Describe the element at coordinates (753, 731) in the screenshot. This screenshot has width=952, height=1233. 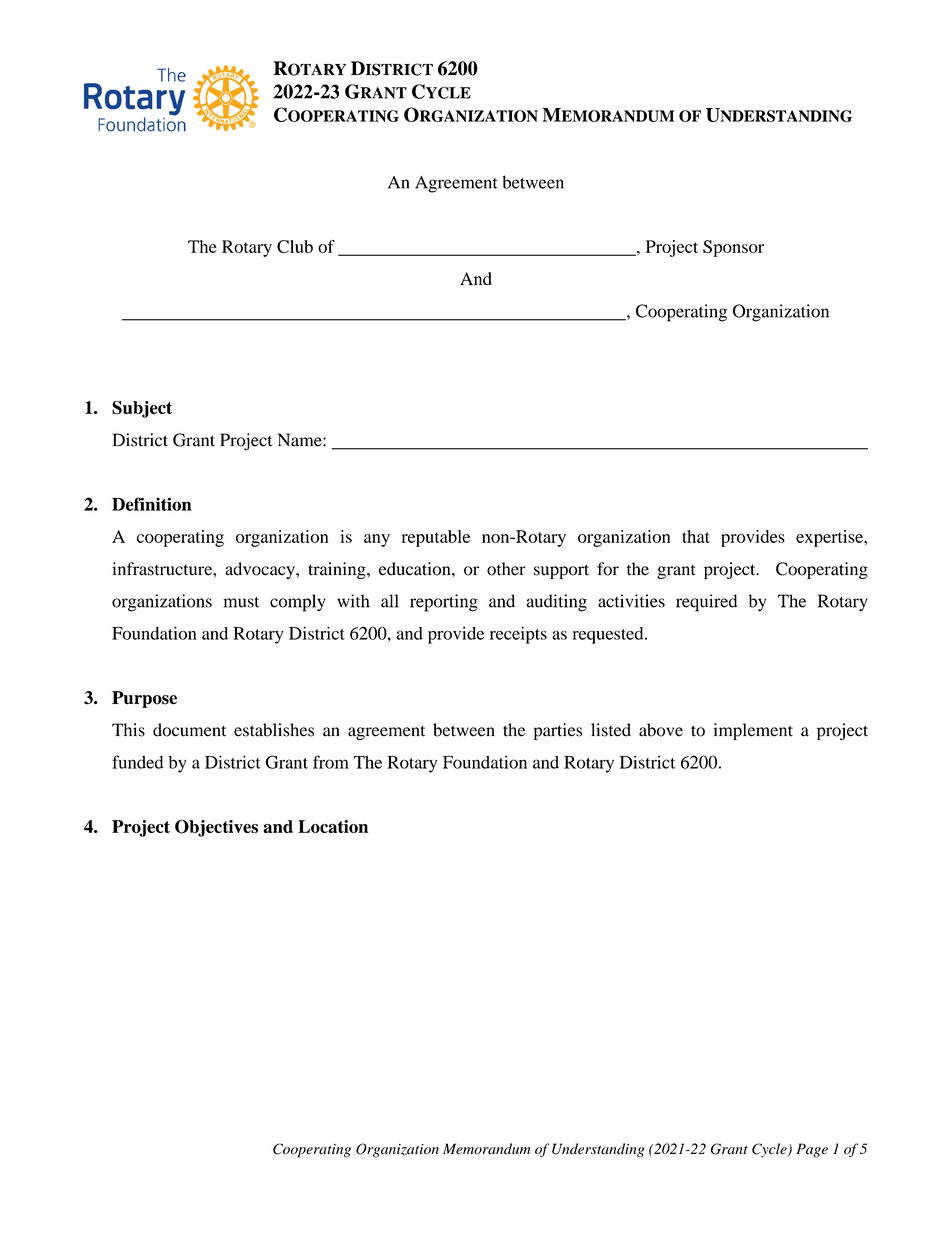
I see `implement` at that location.
